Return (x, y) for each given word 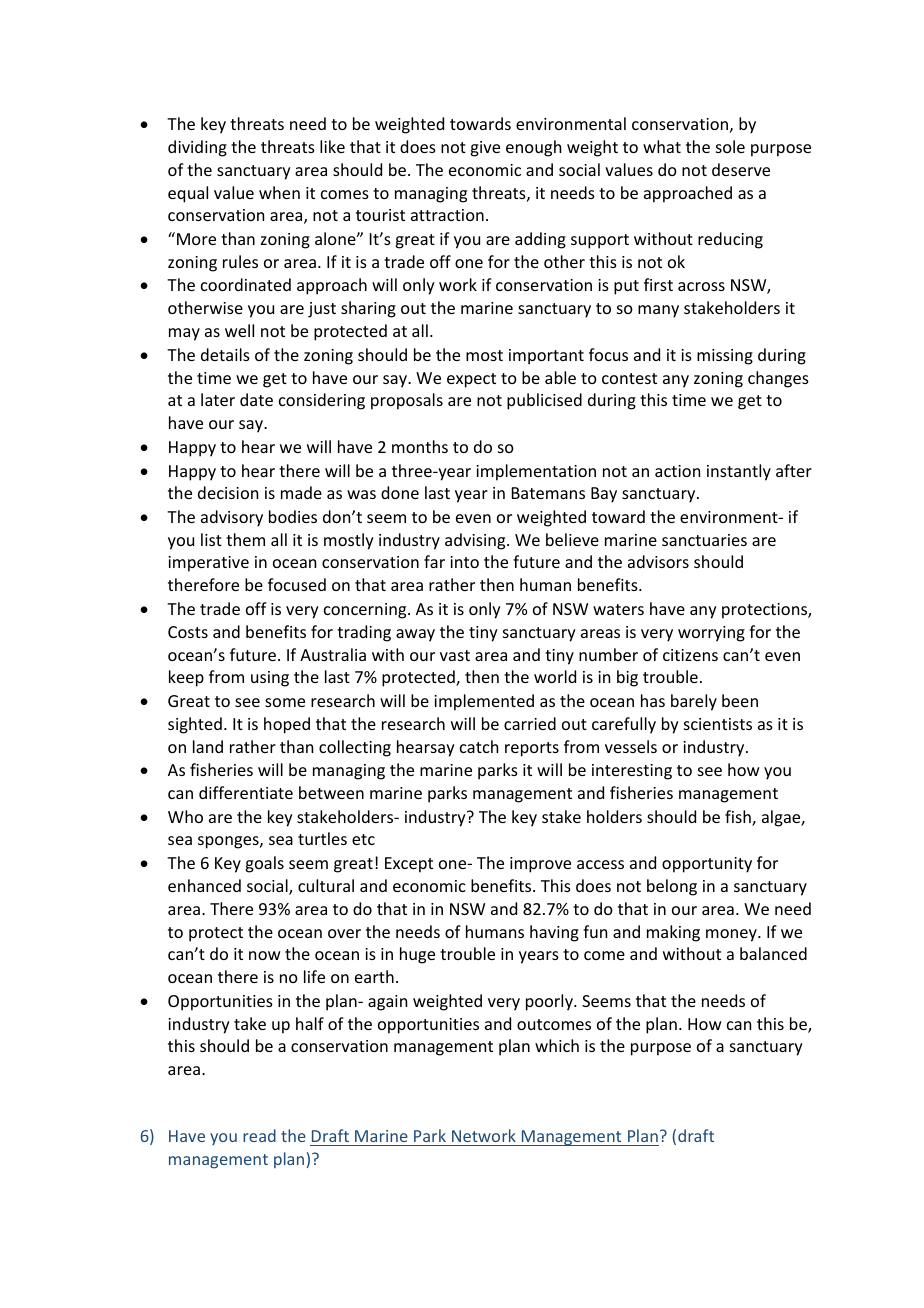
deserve (741, 169)
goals (264, 864)
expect (471, 380)
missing (725, 357)
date (256, 399)
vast (455, 655)
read (259, 1135)
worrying (711, 634)
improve (540, 865)
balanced (773, 953)
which (557, 1045)
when (279, 192)
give (485, 149)
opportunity (707, 865)
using (270, 679)
